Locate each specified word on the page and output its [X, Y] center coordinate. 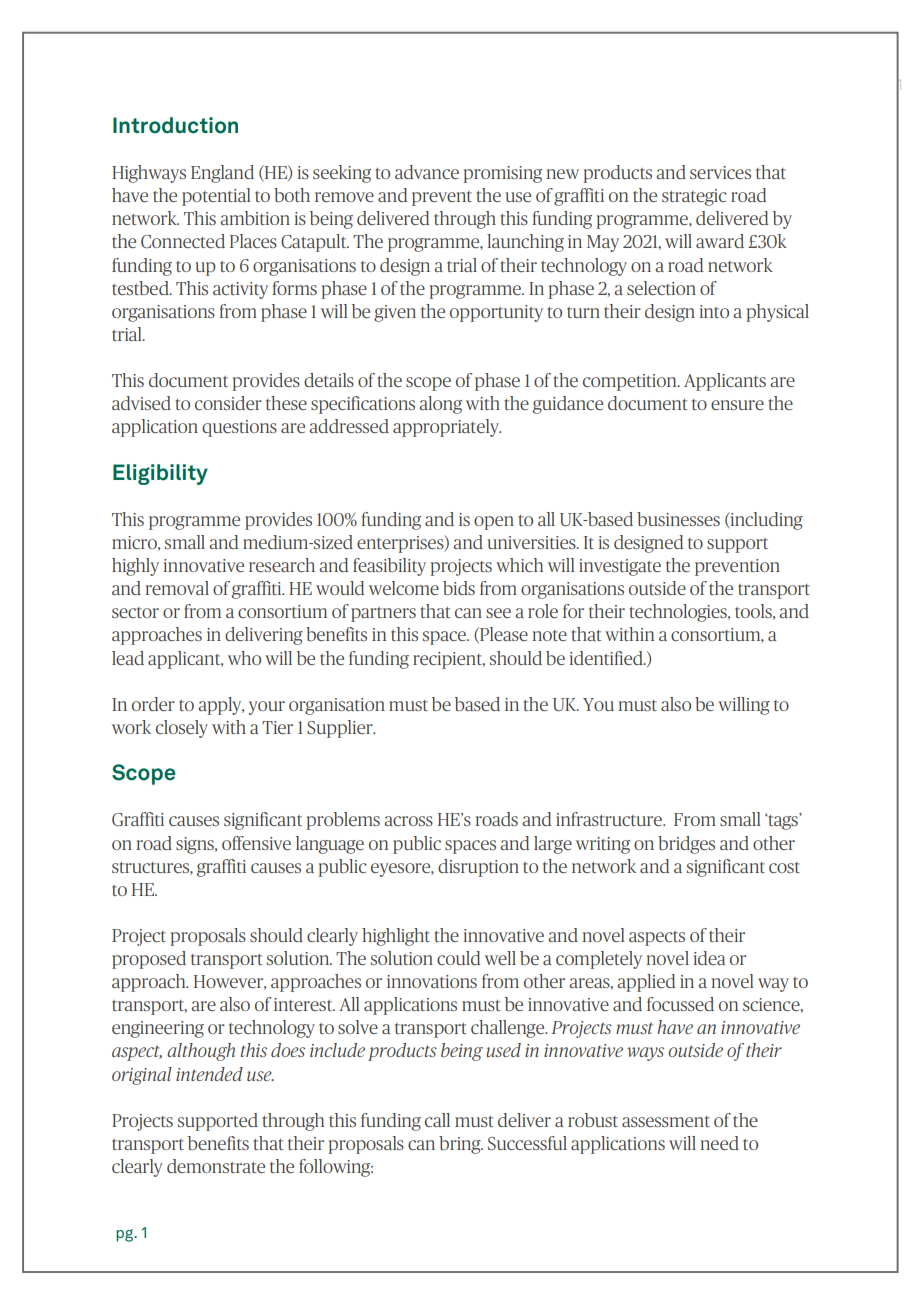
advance [427, 172]
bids [459, 588]
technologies [679, 613]
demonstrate [216, 1166]
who [244, 658]
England [222, 174]
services [720, 172]
